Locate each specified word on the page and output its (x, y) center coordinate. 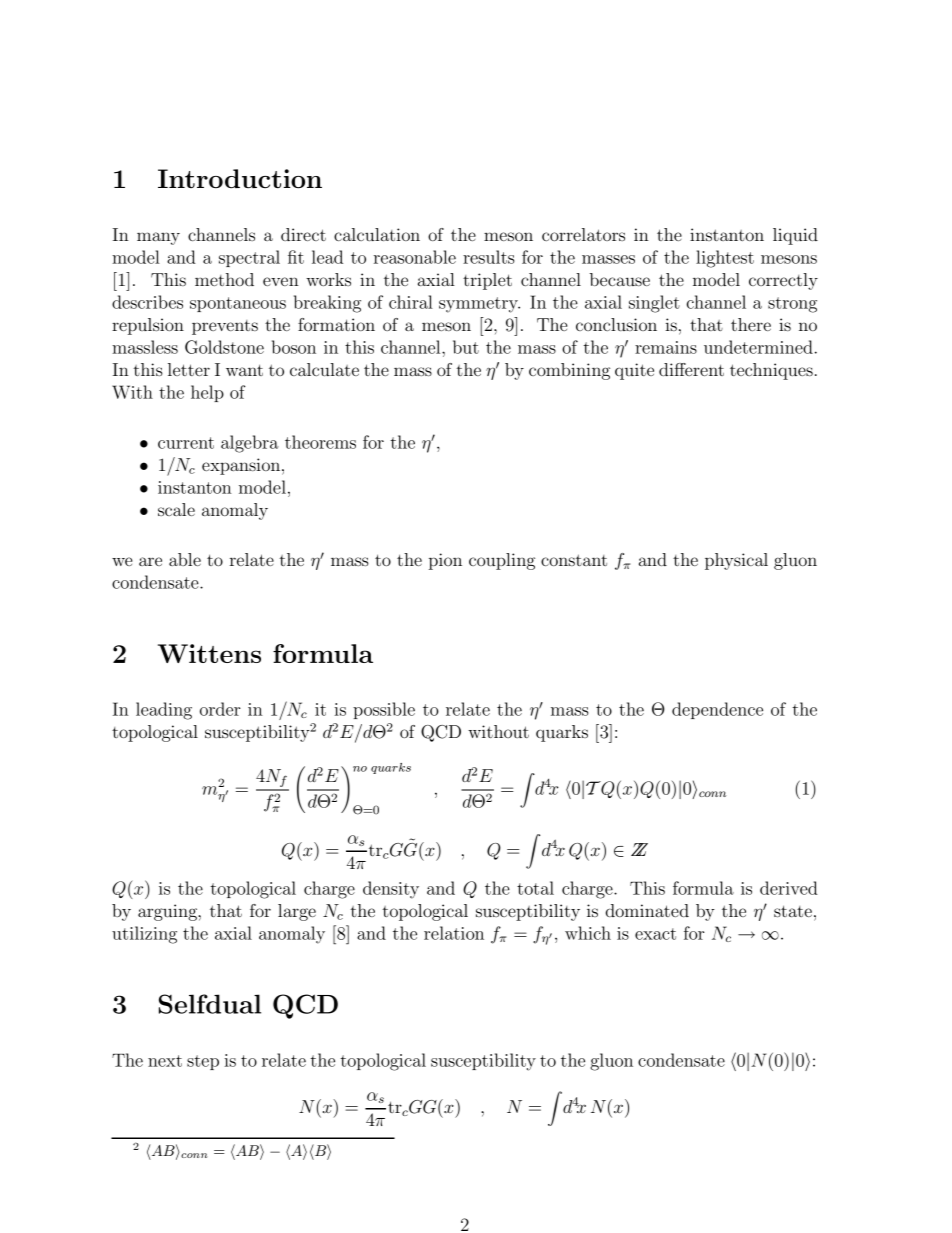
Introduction (240, 179)
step (203, 1062)
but (466, 347)
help (207, 393)
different (691, 369)
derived (789, 888)
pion (445, 561)
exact (655, 934)
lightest (725, 259)
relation (454, 933)
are (150, 561)
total (535, 888)
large (297, 912)
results (489, 257)
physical (736, 561)
